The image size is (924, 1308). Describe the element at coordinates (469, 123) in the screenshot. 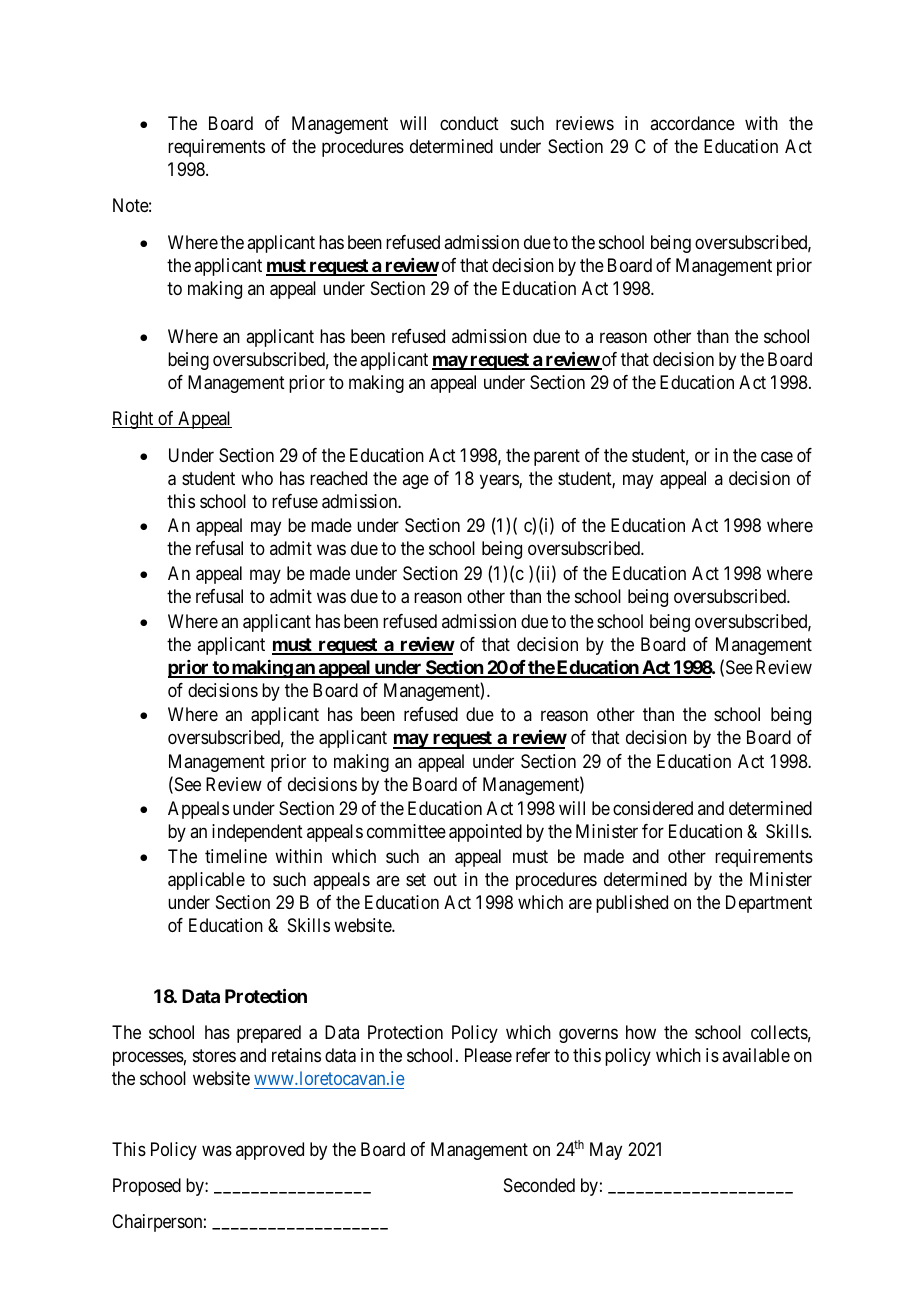

I see `conduct` at that location.
